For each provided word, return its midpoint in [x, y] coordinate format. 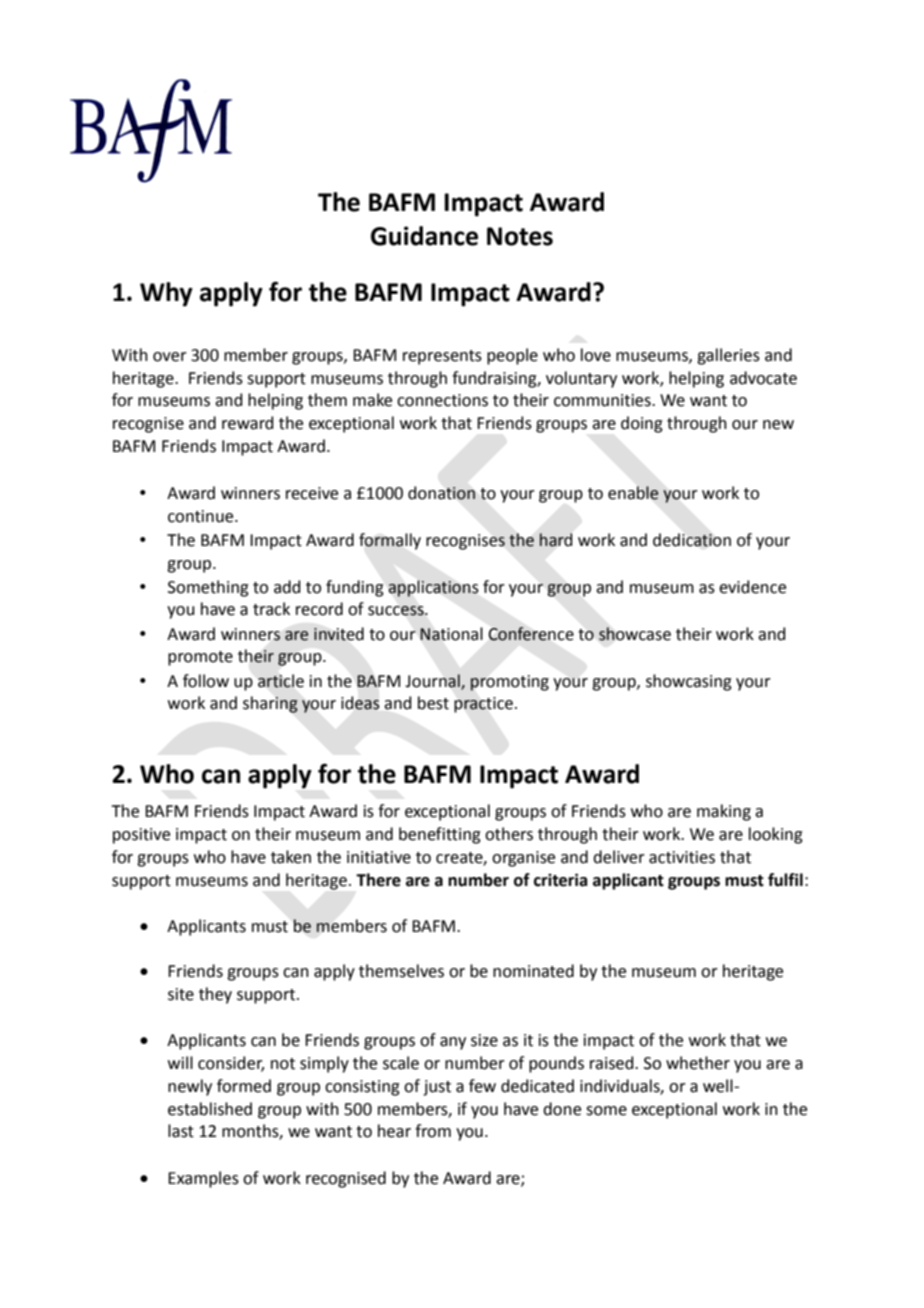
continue [202, 516]
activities [682, 857]
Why [166, 294]
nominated [533, 971]
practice [483, 705]
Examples [203, 1179]
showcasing [689, 682]
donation [441, 493]
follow [206, 681]
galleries [728, 356]
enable [633, 493]
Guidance [424, 236]
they [215, 995]
